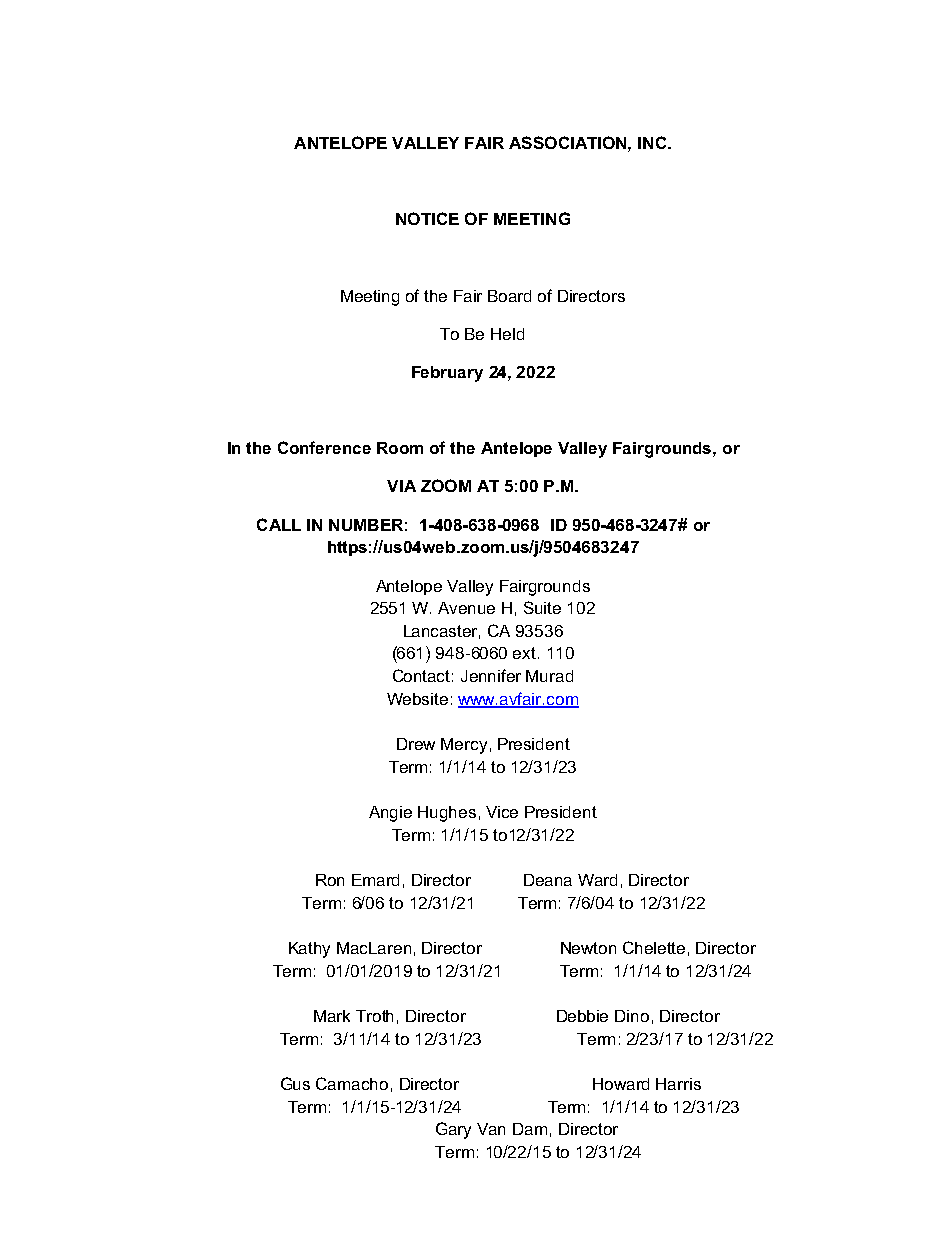  I want to click on Van, so click(491, 1129).
